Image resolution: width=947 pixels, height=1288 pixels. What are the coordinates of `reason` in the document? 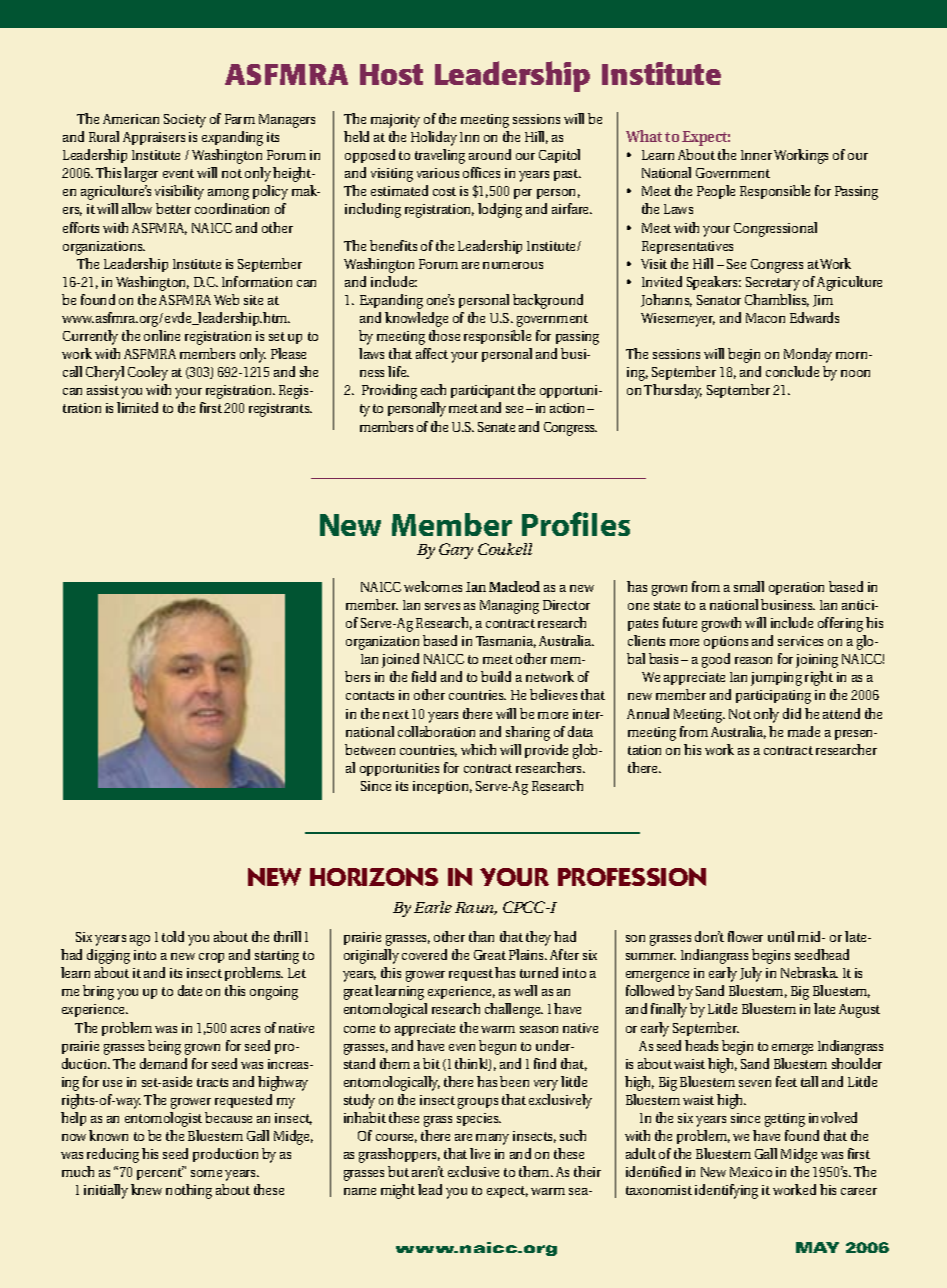 It's located at (753, 660).
